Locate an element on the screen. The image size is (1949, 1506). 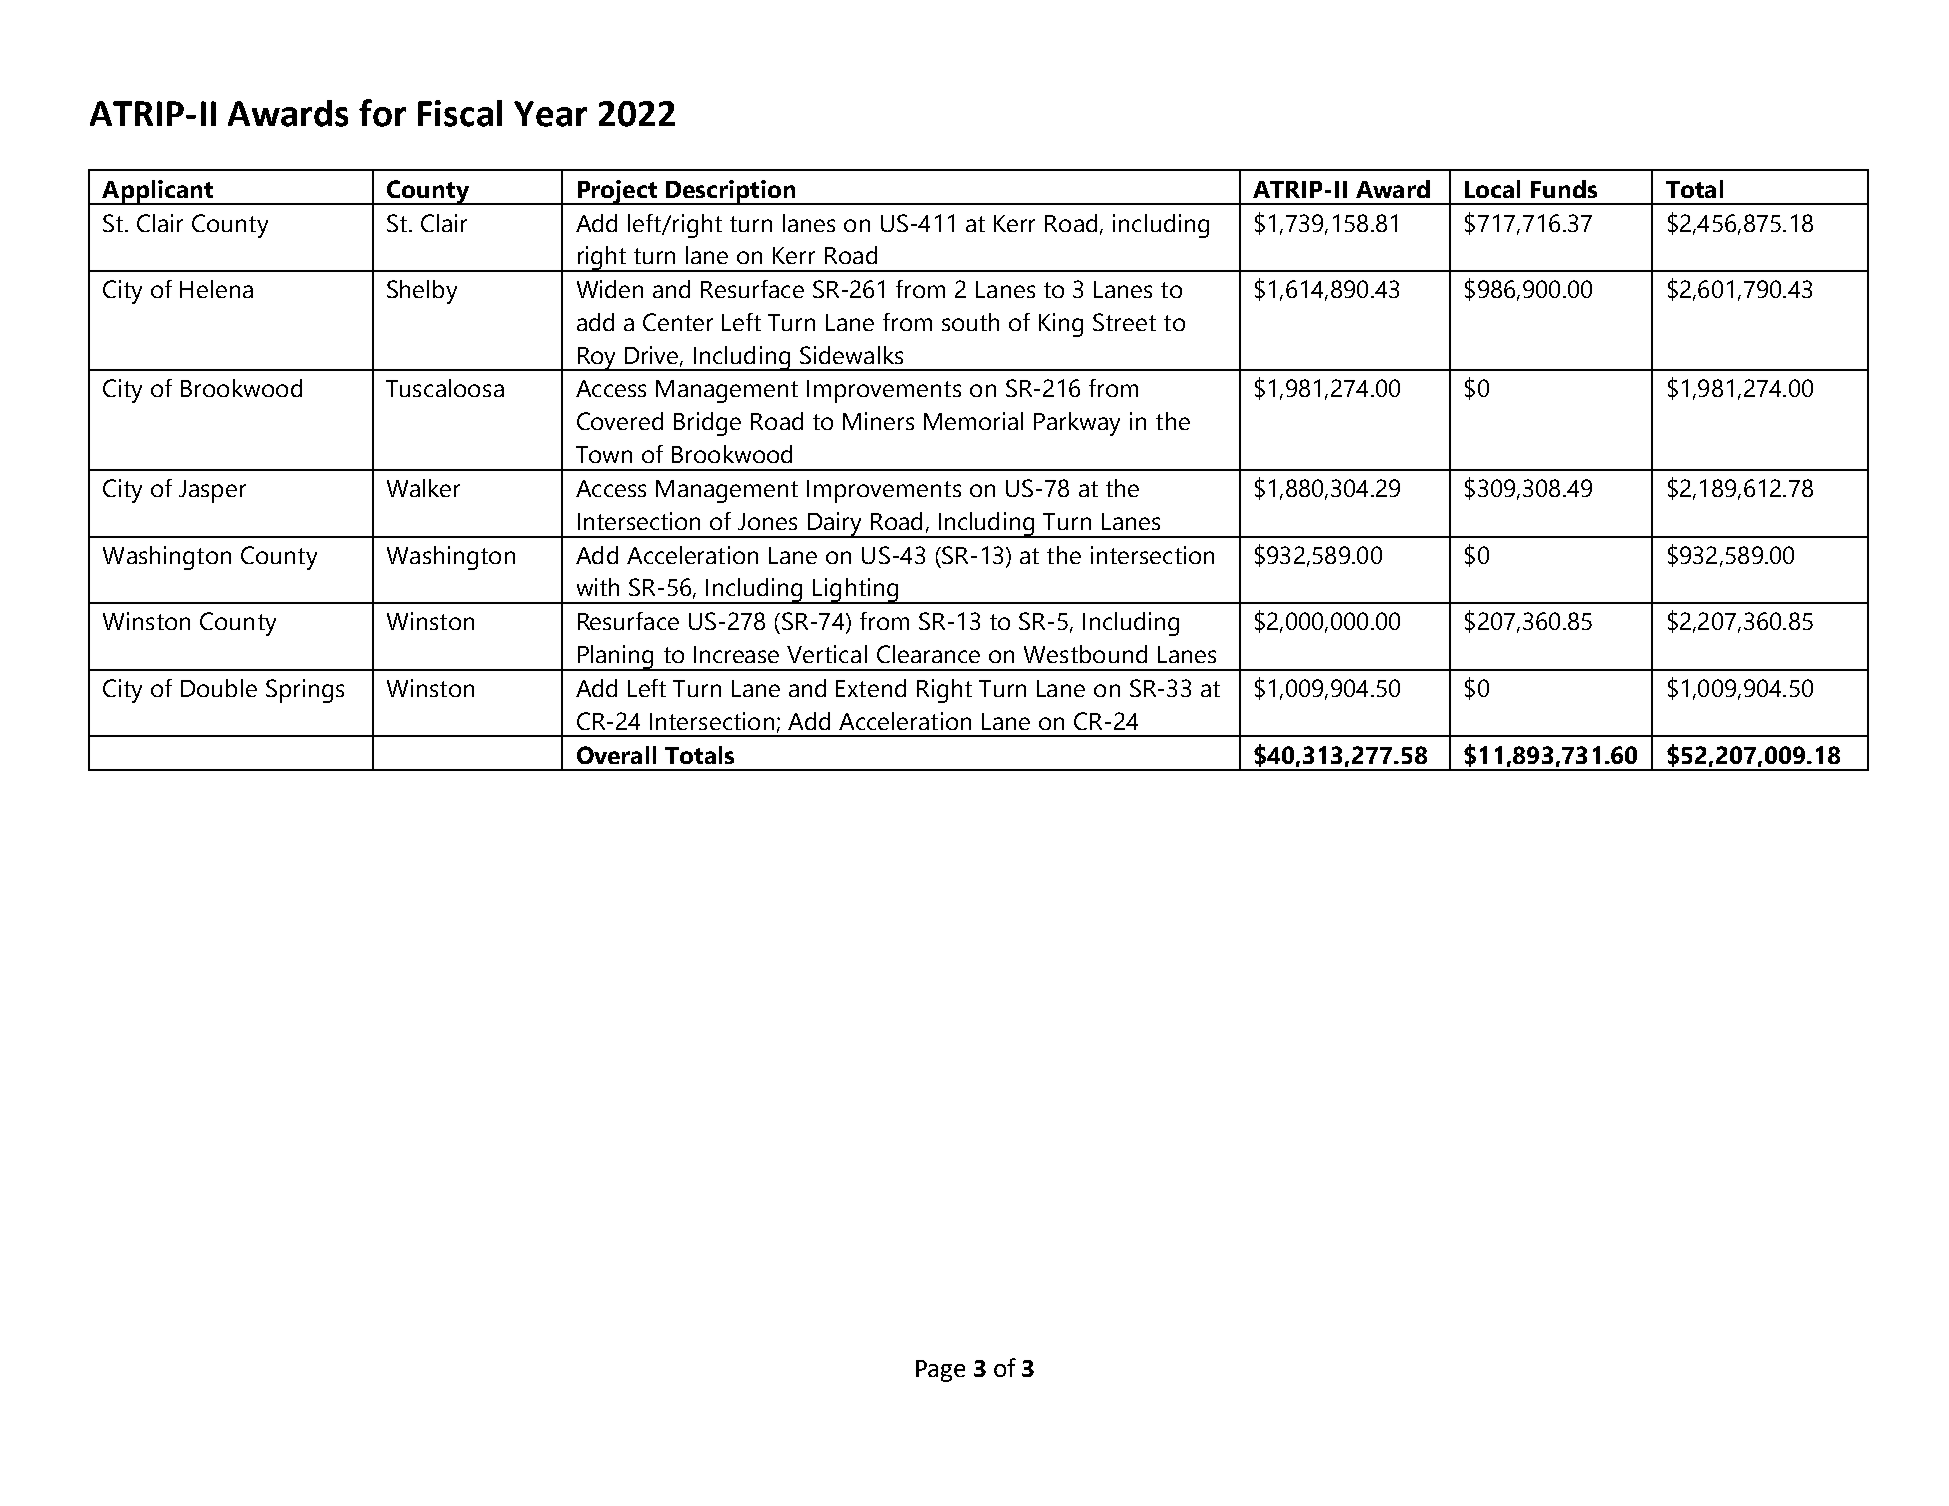
Extend is located at coordinates (871, 688).
